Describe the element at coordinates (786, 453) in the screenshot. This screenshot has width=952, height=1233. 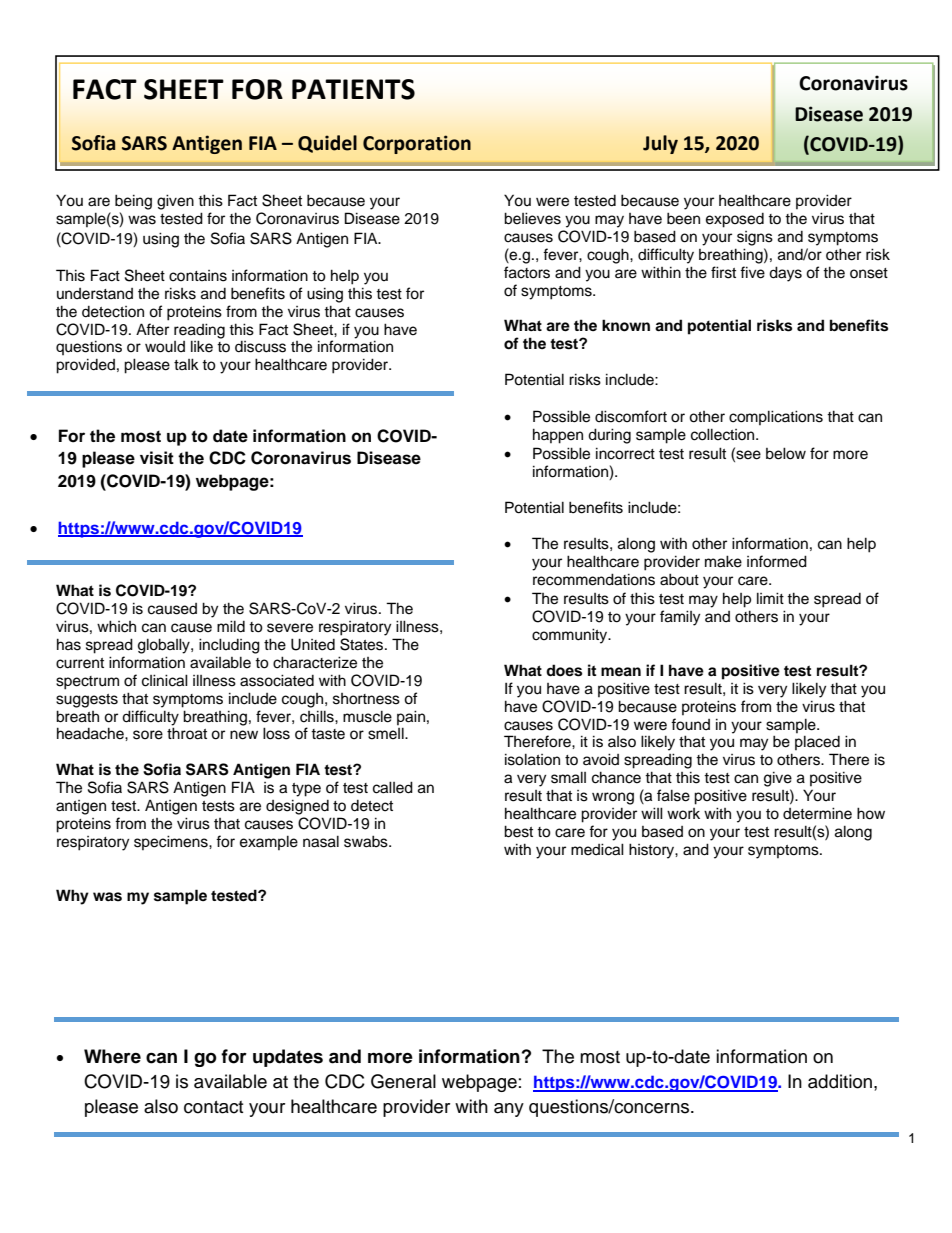
I see `below` at that location.
